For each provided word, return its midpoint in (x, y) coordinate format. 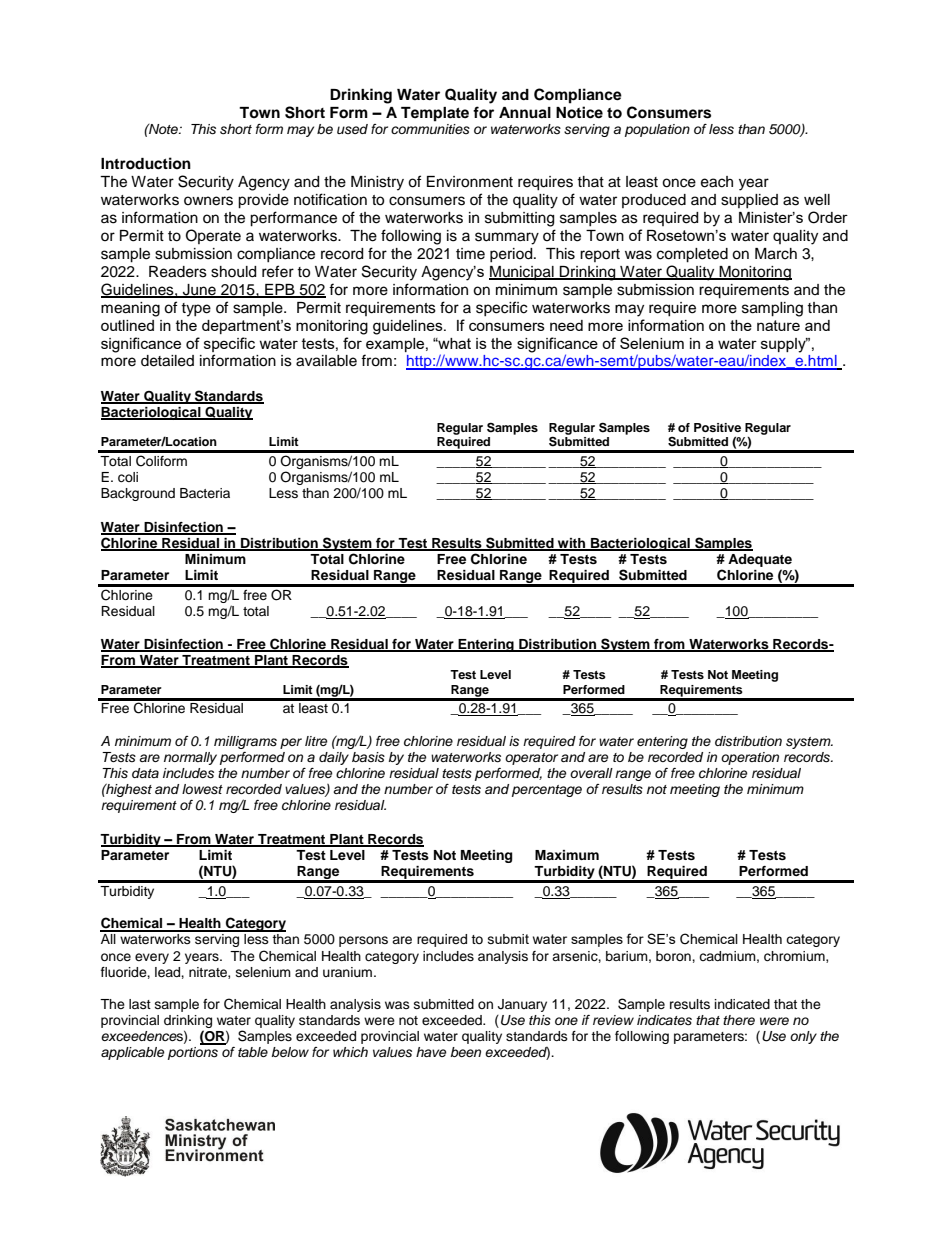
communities (430, 127)
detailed (167, 361)
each (717, 182)
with (572, 544)
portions (193, 1053)
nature (778, 325)
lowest (202, 789)
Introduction (146, 163)
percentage (547, 791)
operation (750, 758)
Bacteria (205, 493)
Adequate (760, 560)
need (566, 325)
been (465, 1052)
